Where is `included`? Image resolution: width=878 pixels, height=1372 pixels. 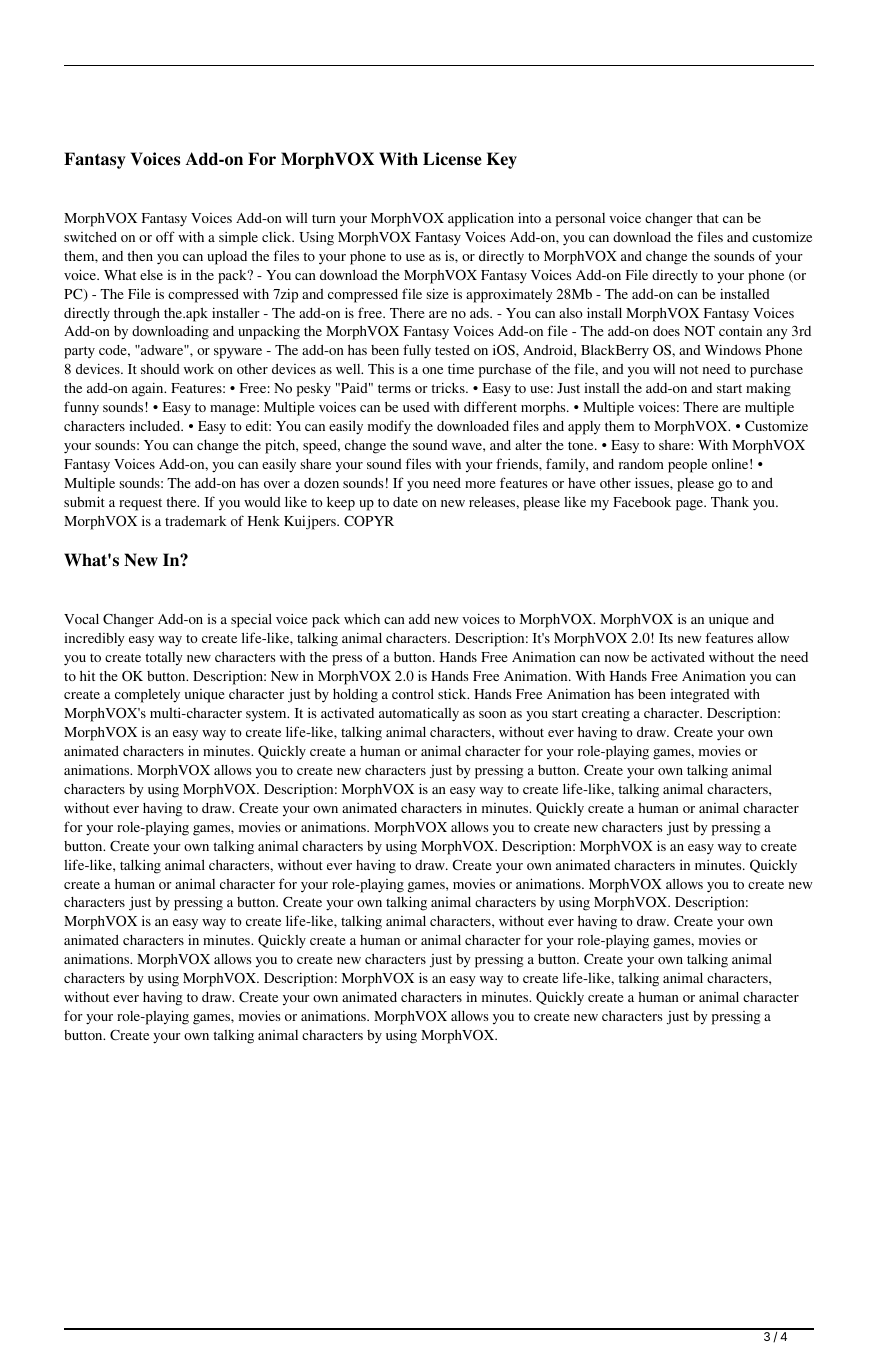
included is located at coordinates (156, 426).
